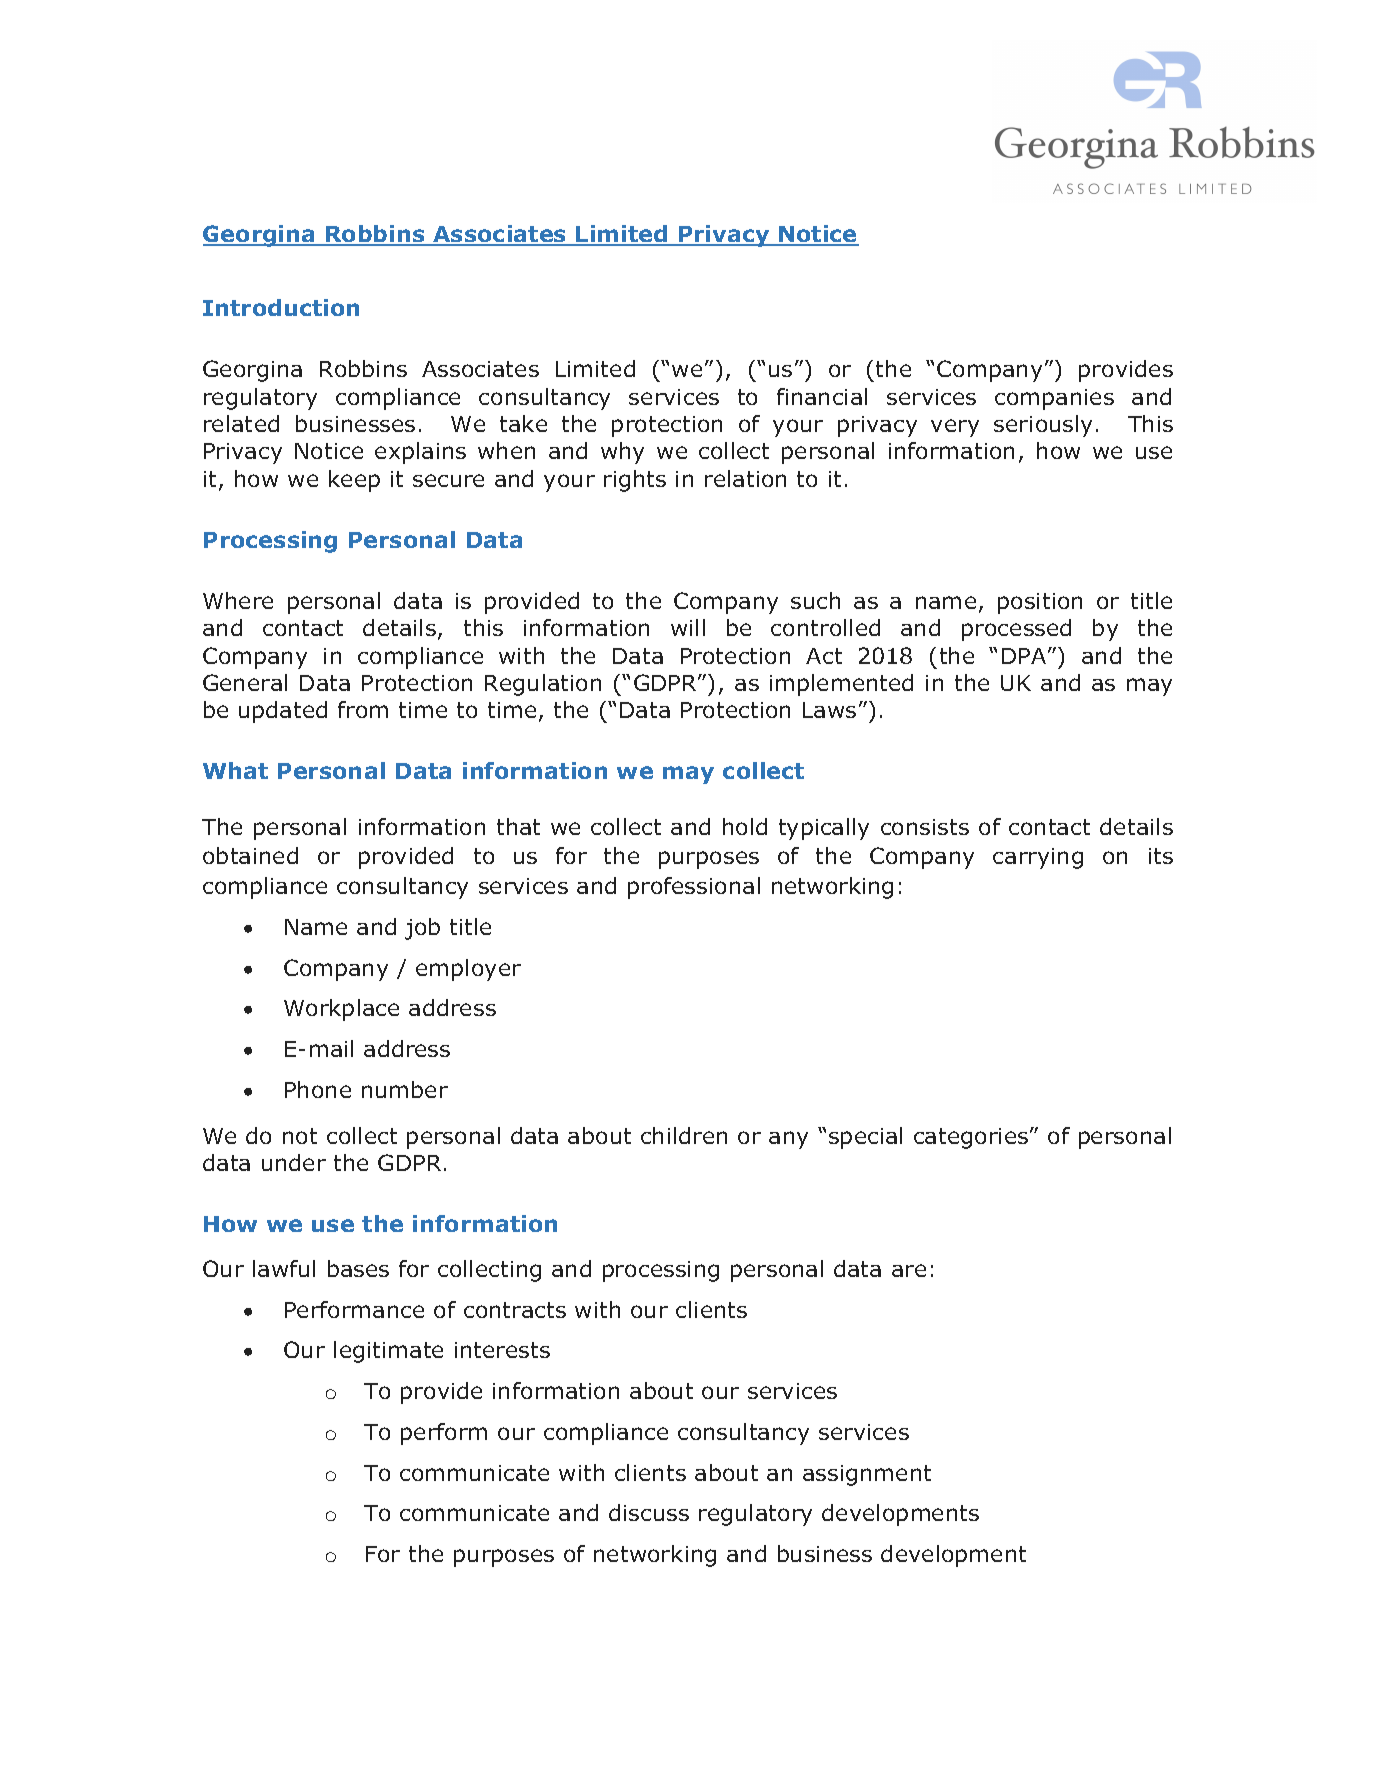  Describe the element at coordinates (1025, 656) in the screenshot. I see `DPA` at that location.
